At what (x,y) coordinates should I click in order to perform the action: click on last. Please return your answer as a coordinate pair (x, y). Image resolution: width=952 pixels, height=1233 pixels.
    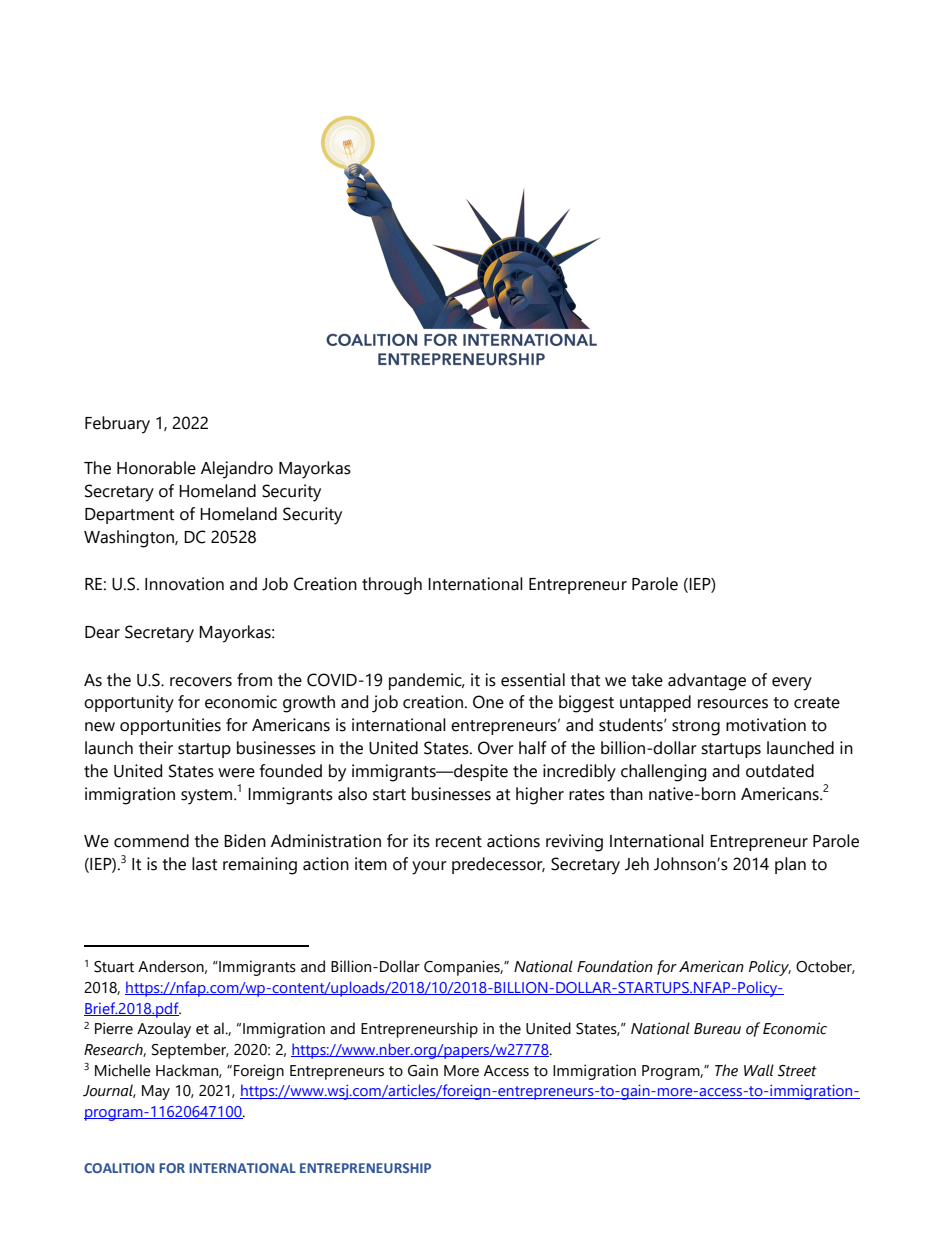
    Looking at the image, I should click on (204, 864).
